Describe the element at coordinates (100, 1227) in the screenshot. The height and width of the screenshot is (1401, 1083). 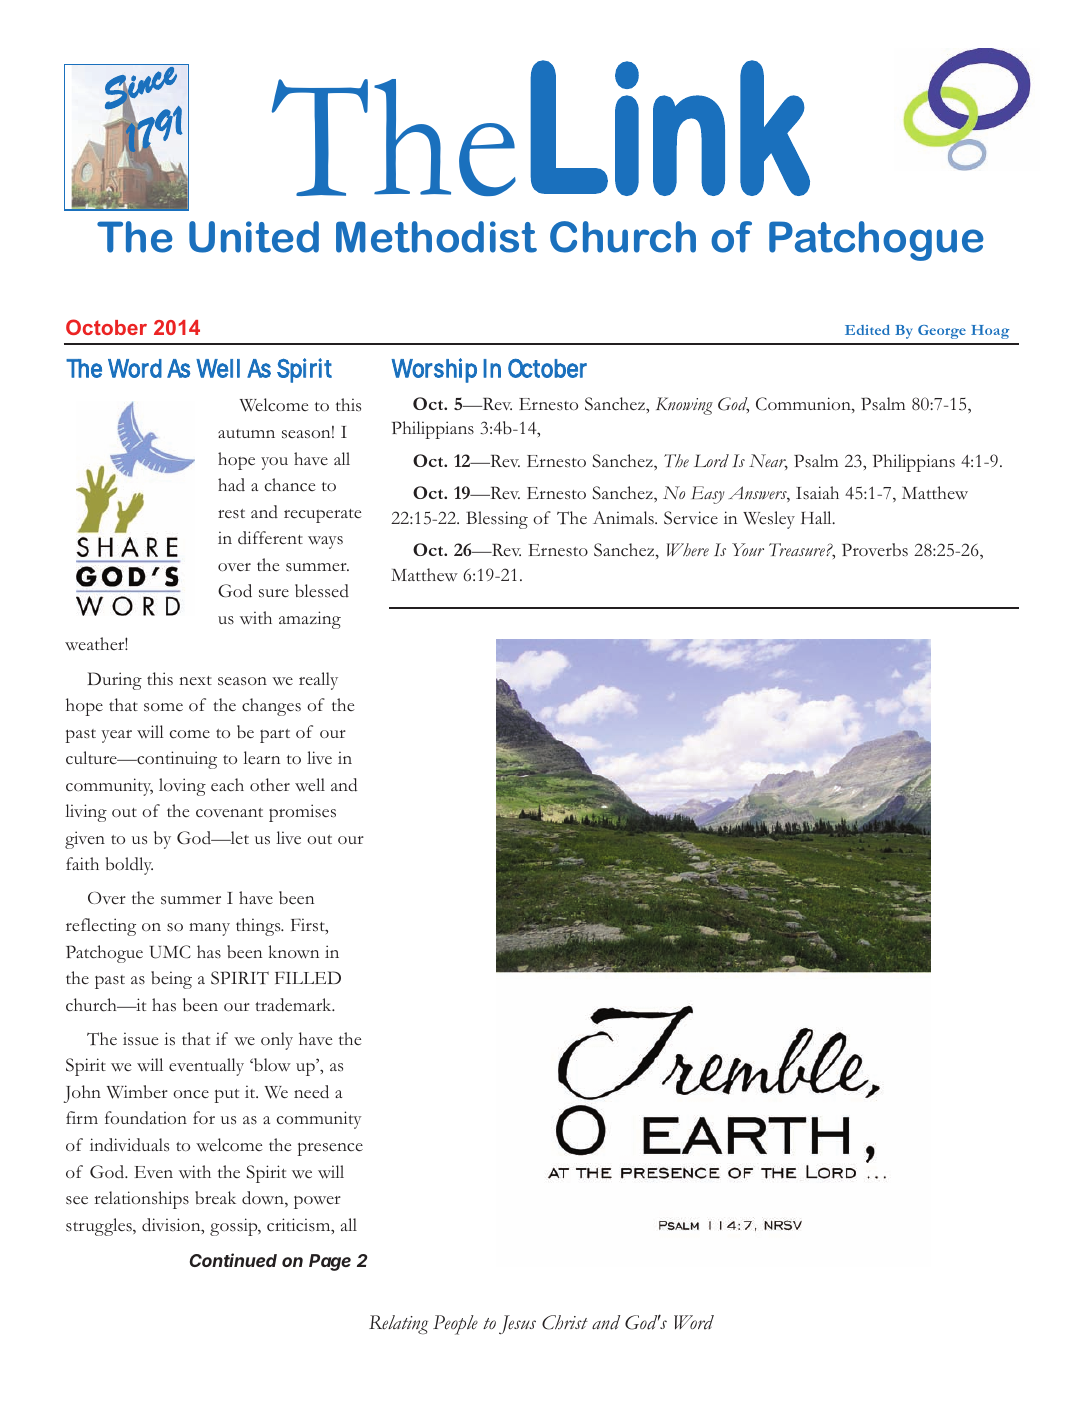
I see `struggles` at that location.
